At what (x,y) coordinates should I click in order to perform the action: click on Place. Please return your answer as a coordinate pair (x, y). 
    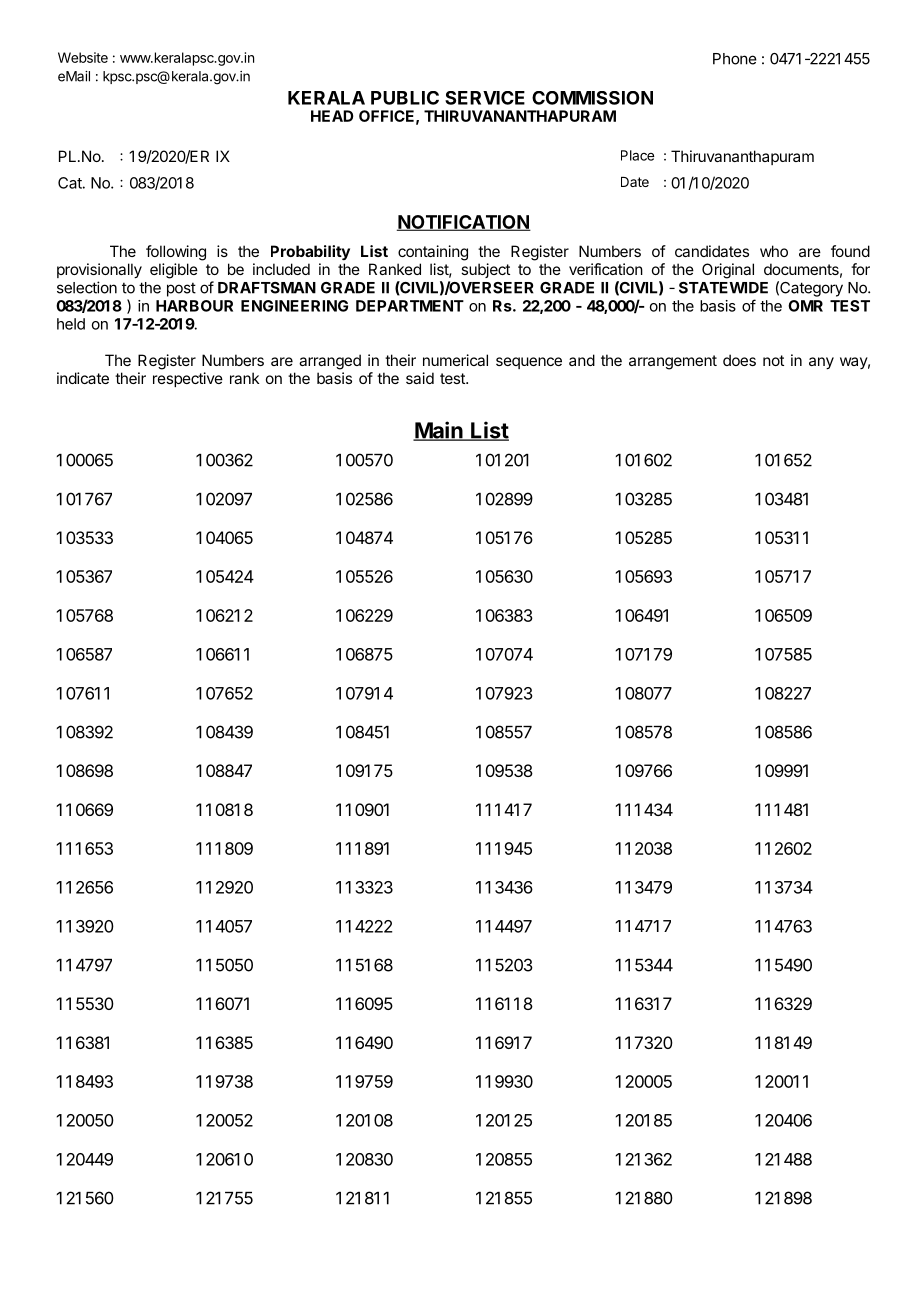
    Looking at the image, I should click on (637, 155).
